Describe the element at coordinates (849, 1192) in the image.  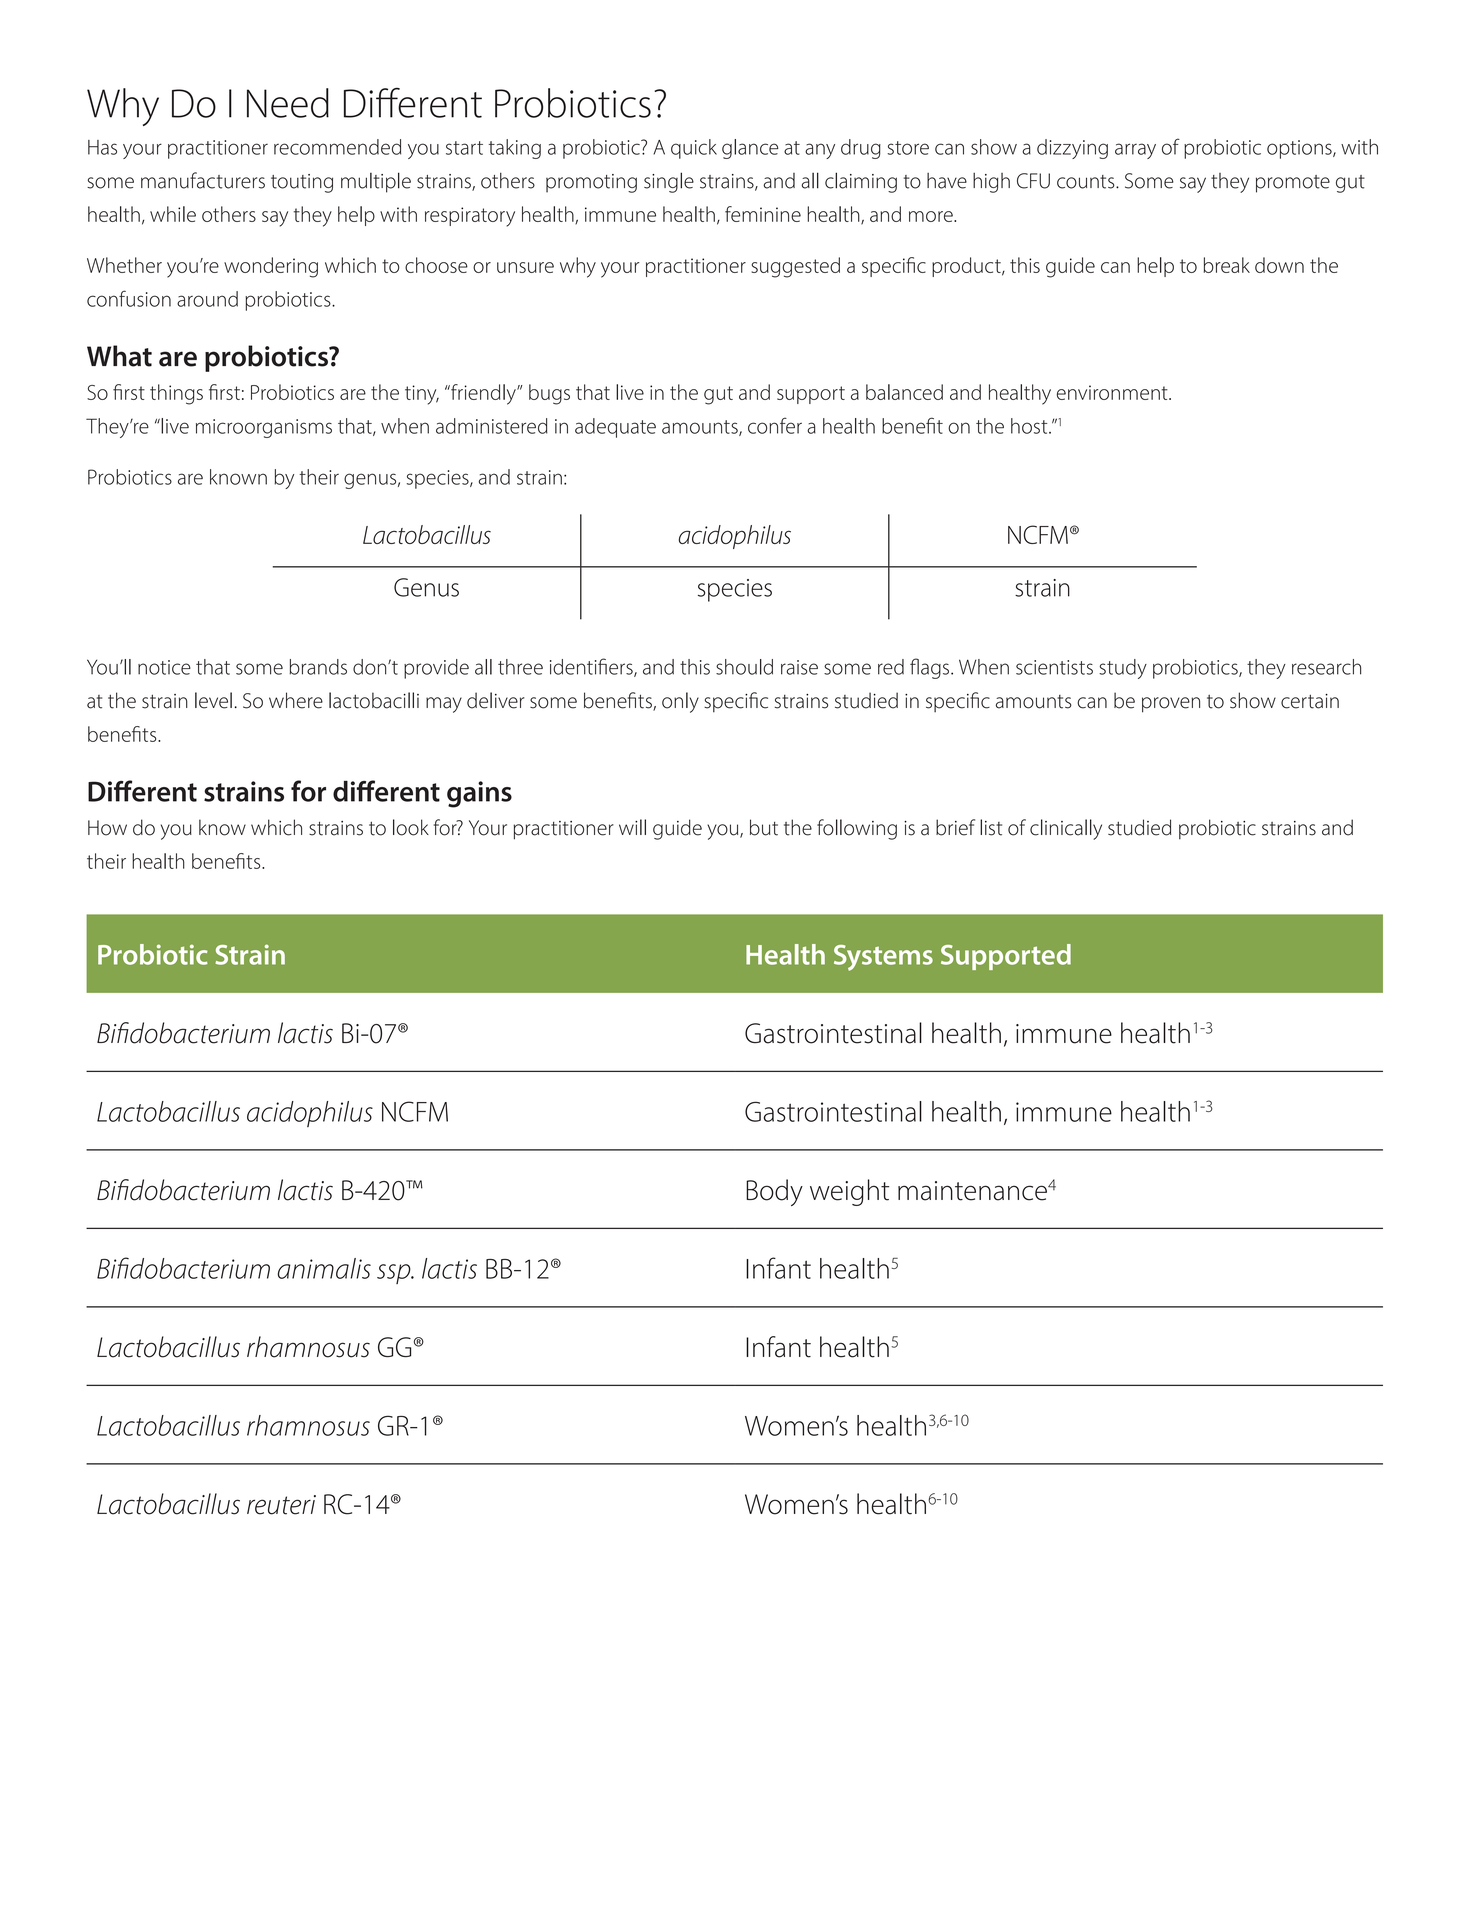
I see `weight` at that location.
